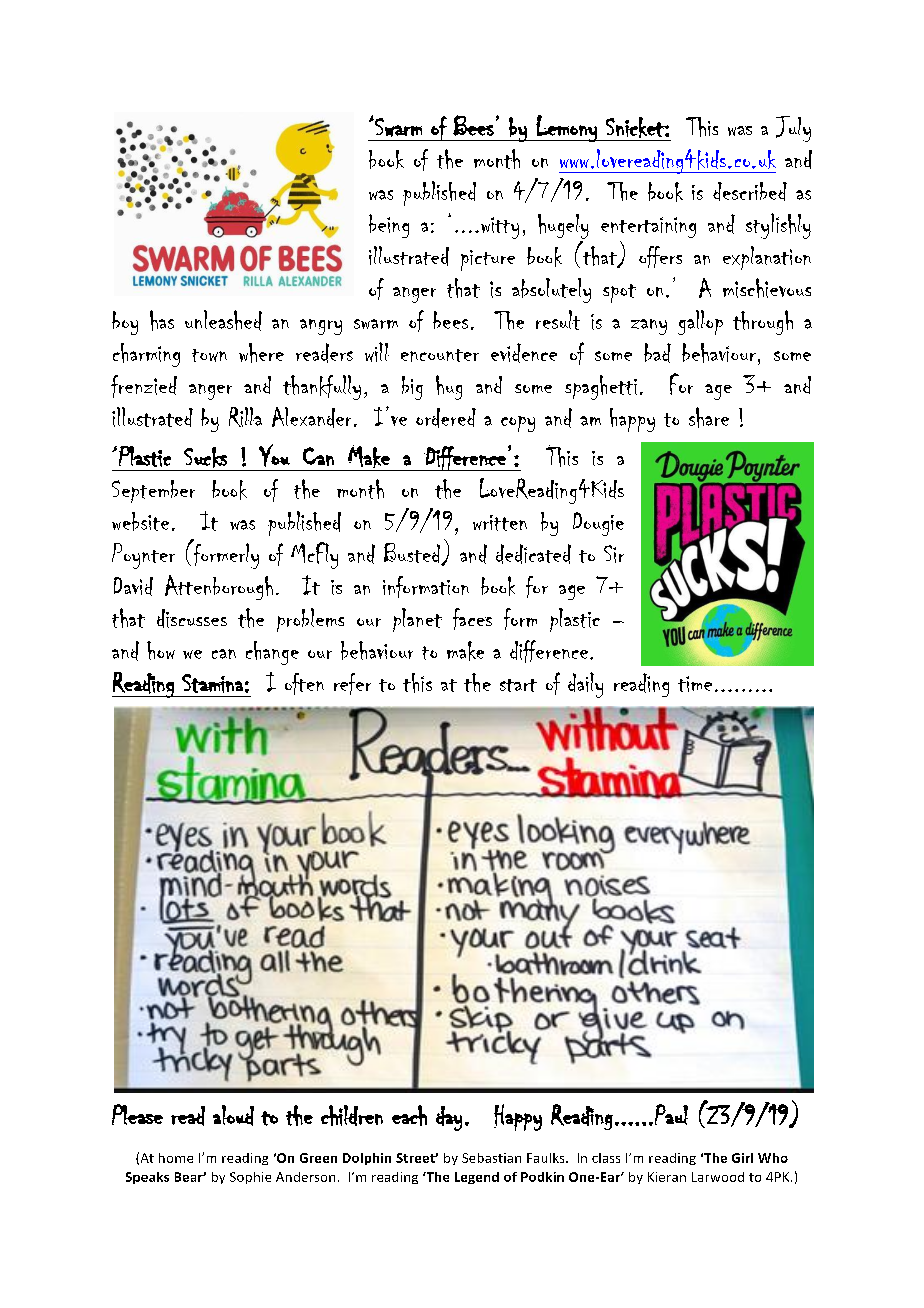 The image size is (924, 1308). What do you see at coordinates (750, 191) in the image?
I see `described` at bounding box center [750, 191].
